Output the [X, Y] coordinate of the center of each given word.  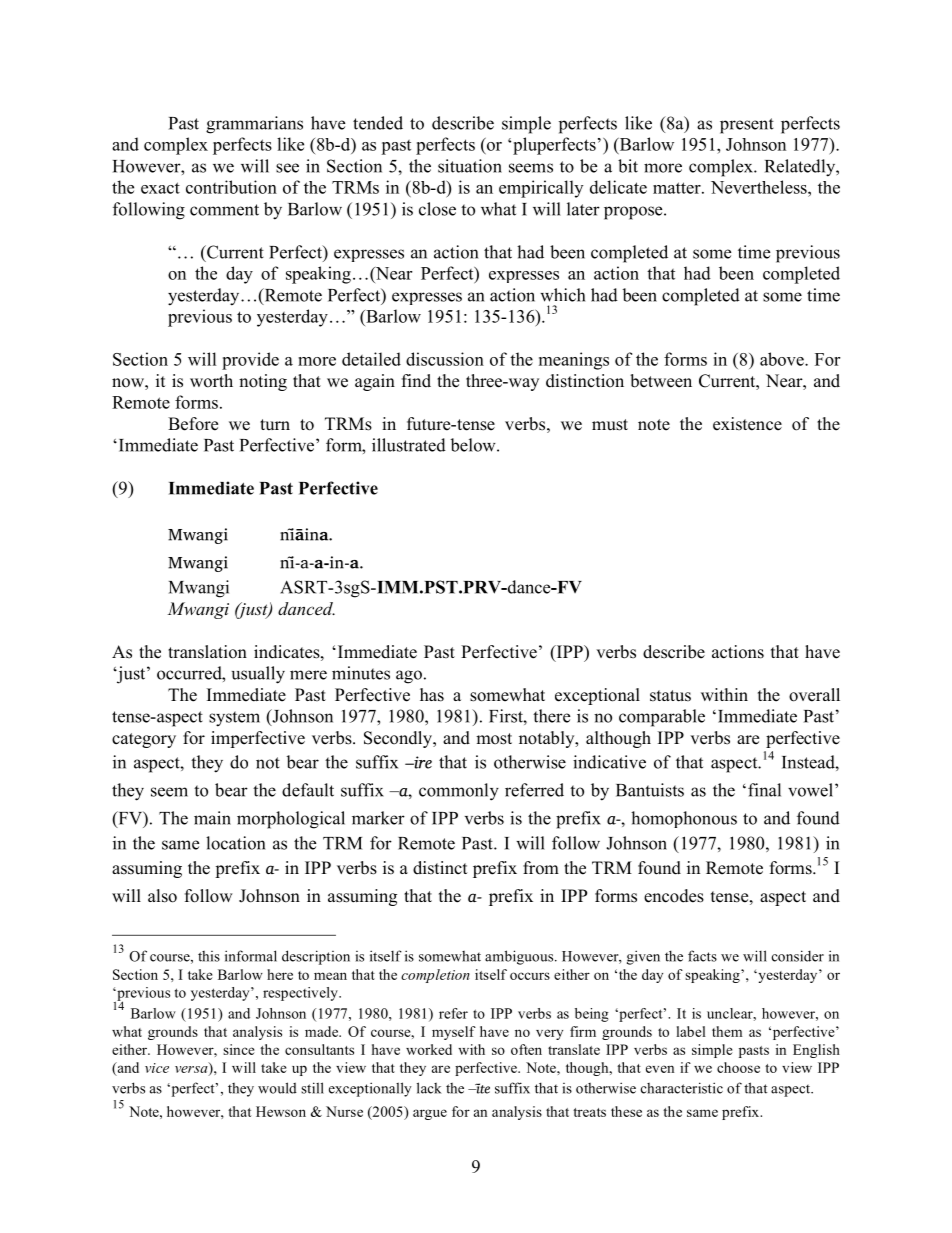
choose [738, 1067]
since [239, 1049]
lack [429, 1088]
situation [470, 166]
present [747, 126]
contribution [231, 187]
